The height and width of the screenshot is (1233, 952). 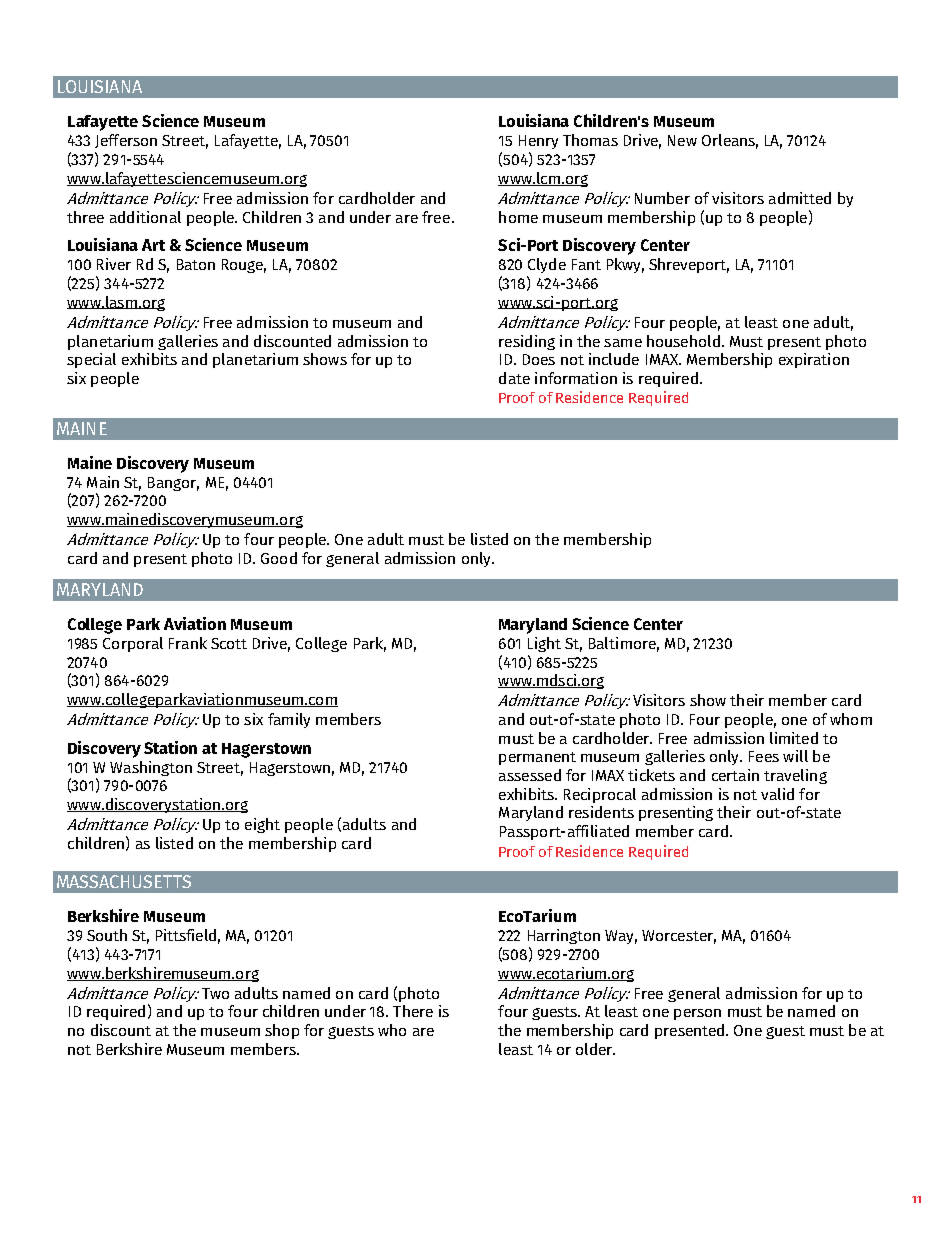 I want to click on expiration, so click(x=814, y=360).
